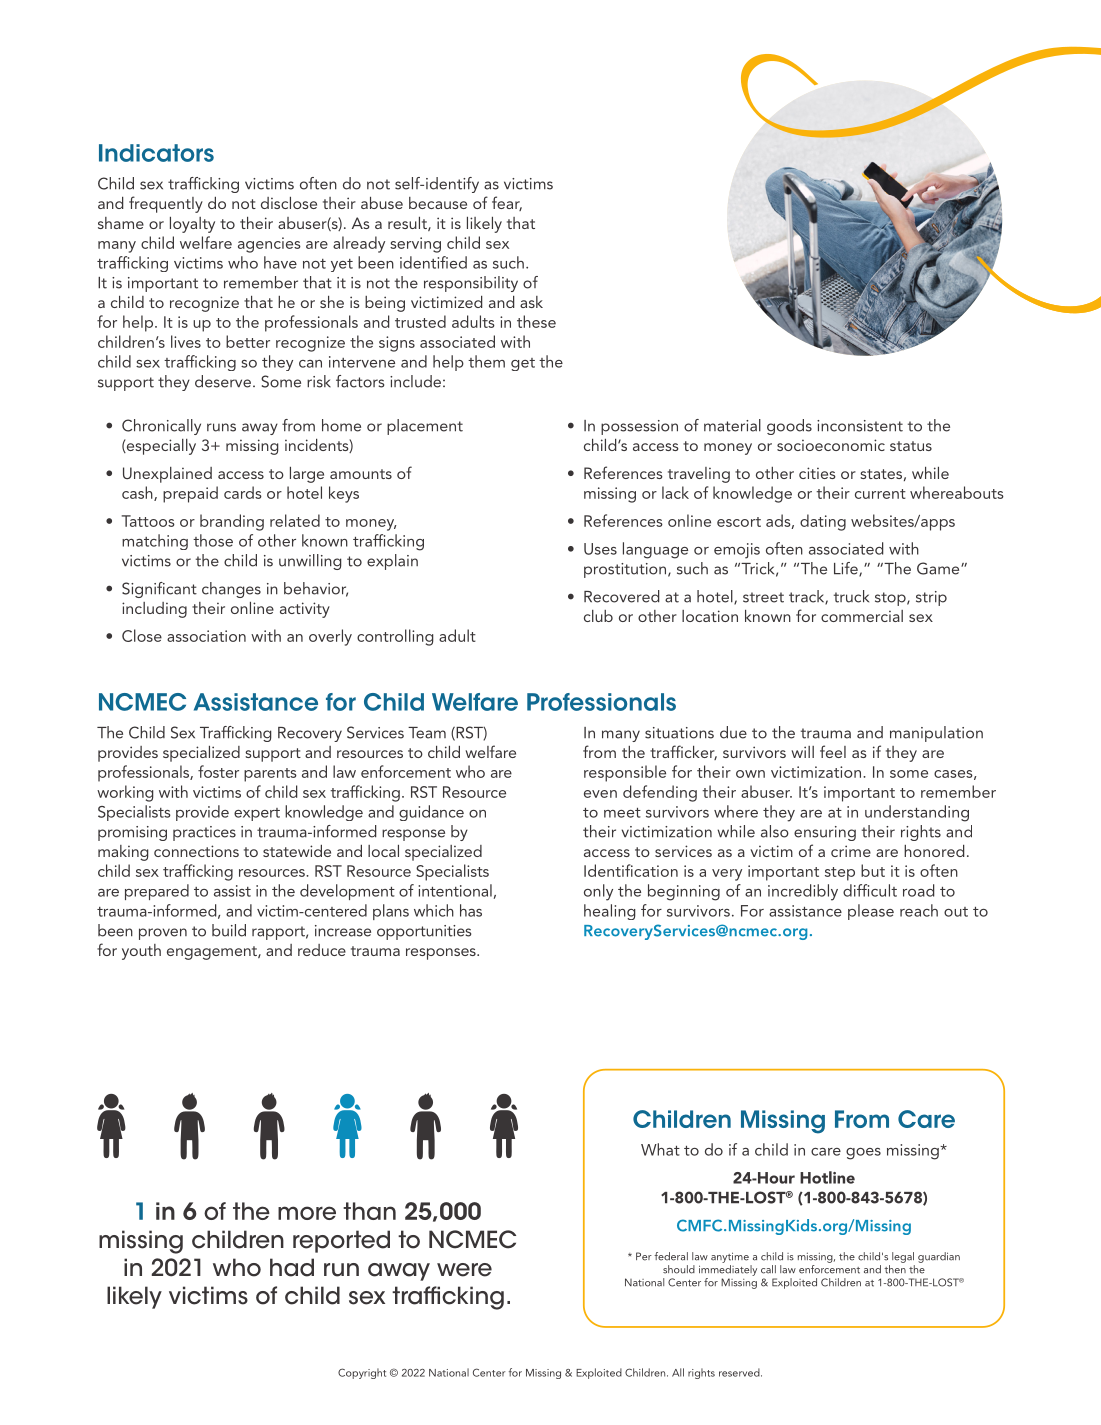 The height and width of the screenshot is (1425, 1101). Describe the element at coordinates (847, 569) in the screenshot. I see `Life` at that location.
